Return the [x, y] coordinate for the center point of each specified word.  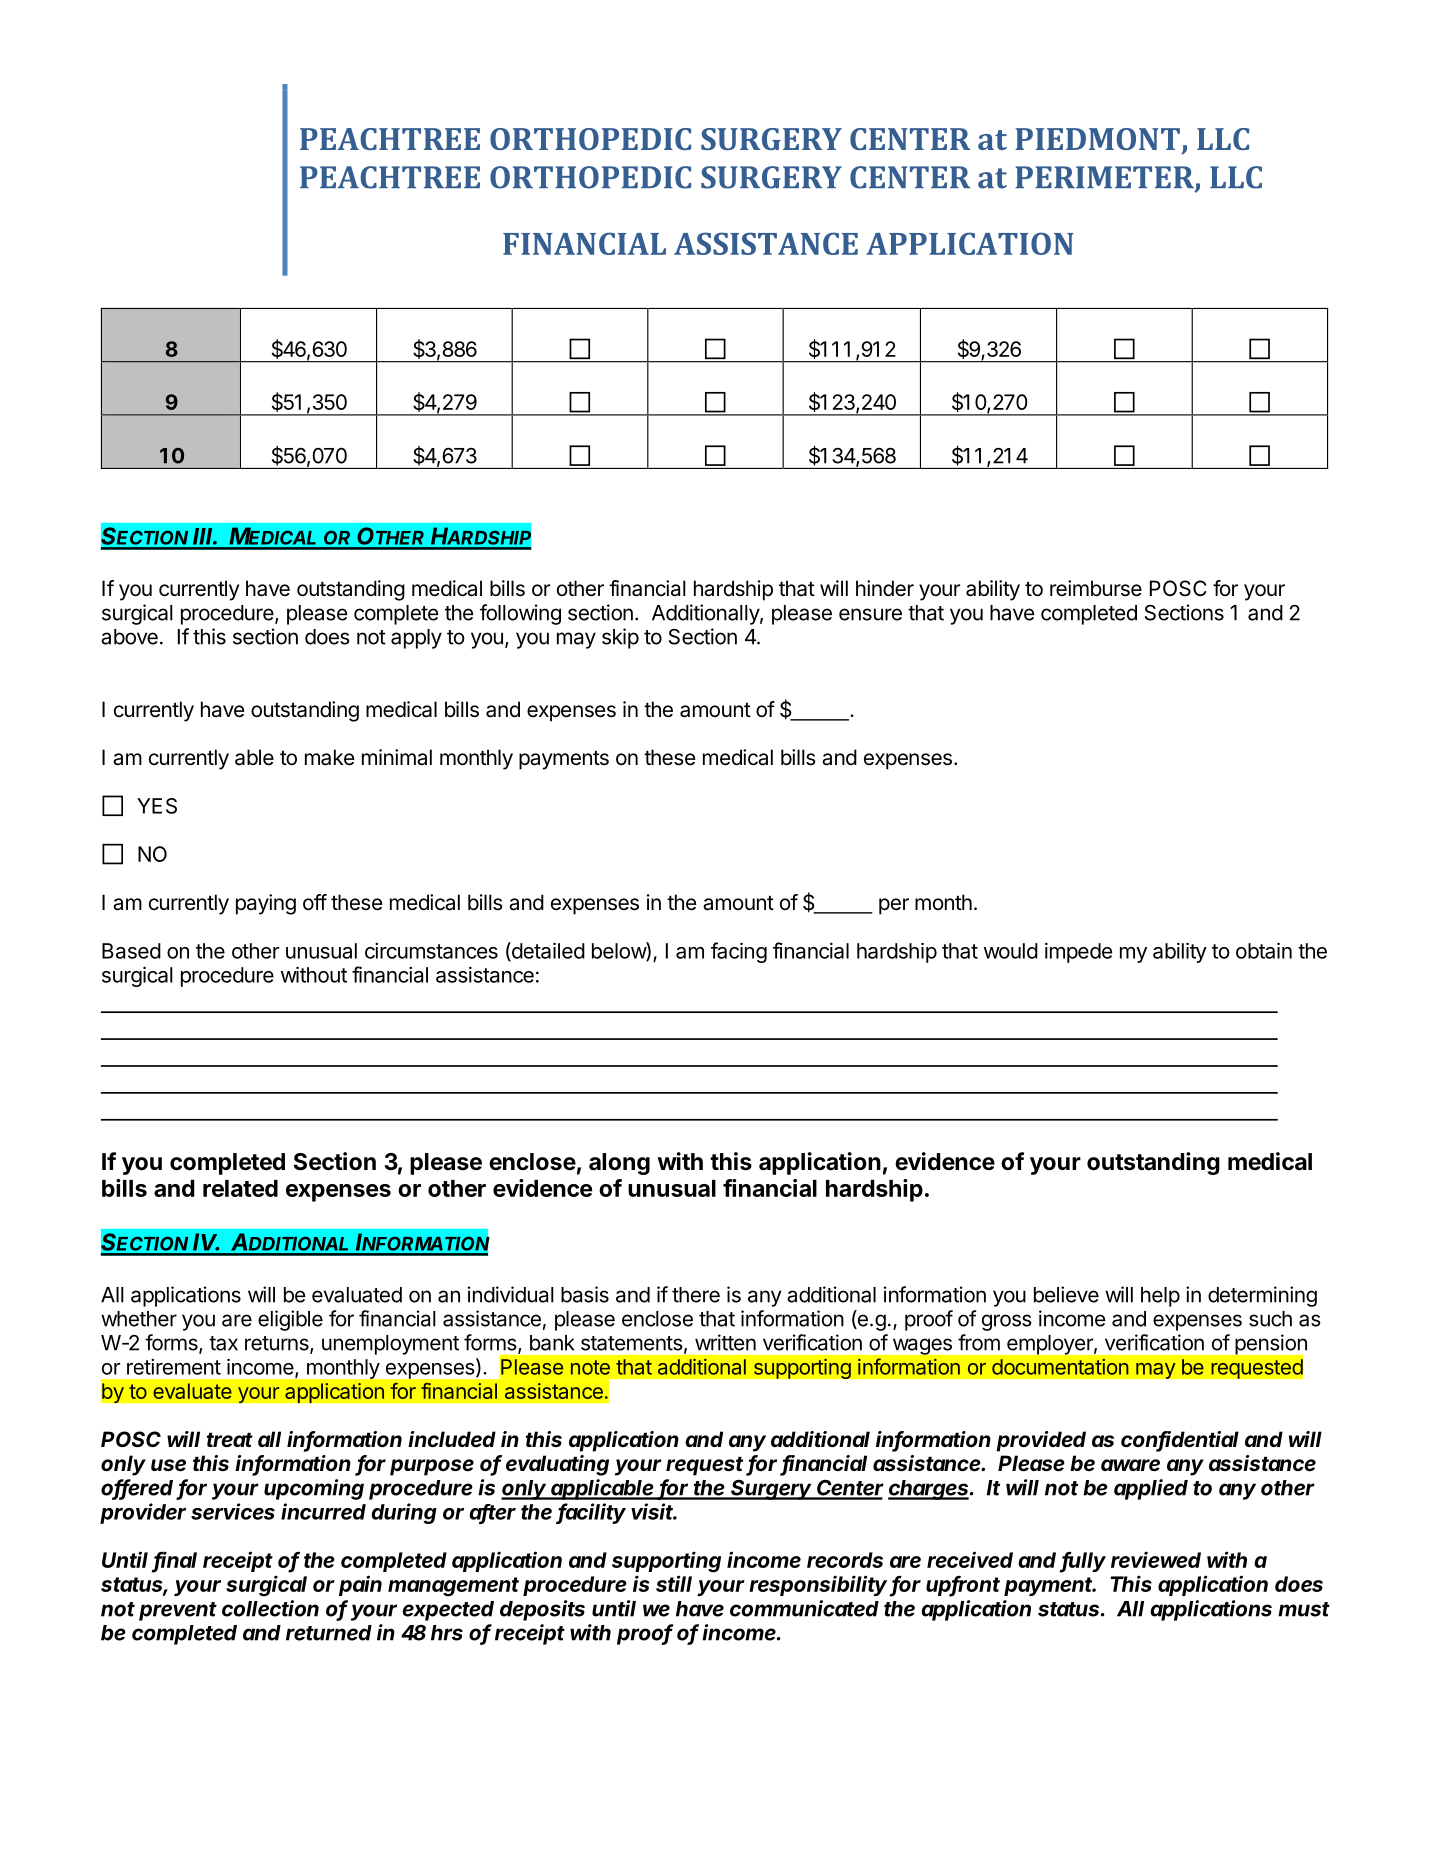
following [520, 614]
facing [739, 952]
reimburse [1096, 588]
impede [1078, 953]
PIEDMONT [1097, 139]
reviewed [1156, 1559]
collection [270, 1608]
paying [266, 904]
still [674, 1583]
